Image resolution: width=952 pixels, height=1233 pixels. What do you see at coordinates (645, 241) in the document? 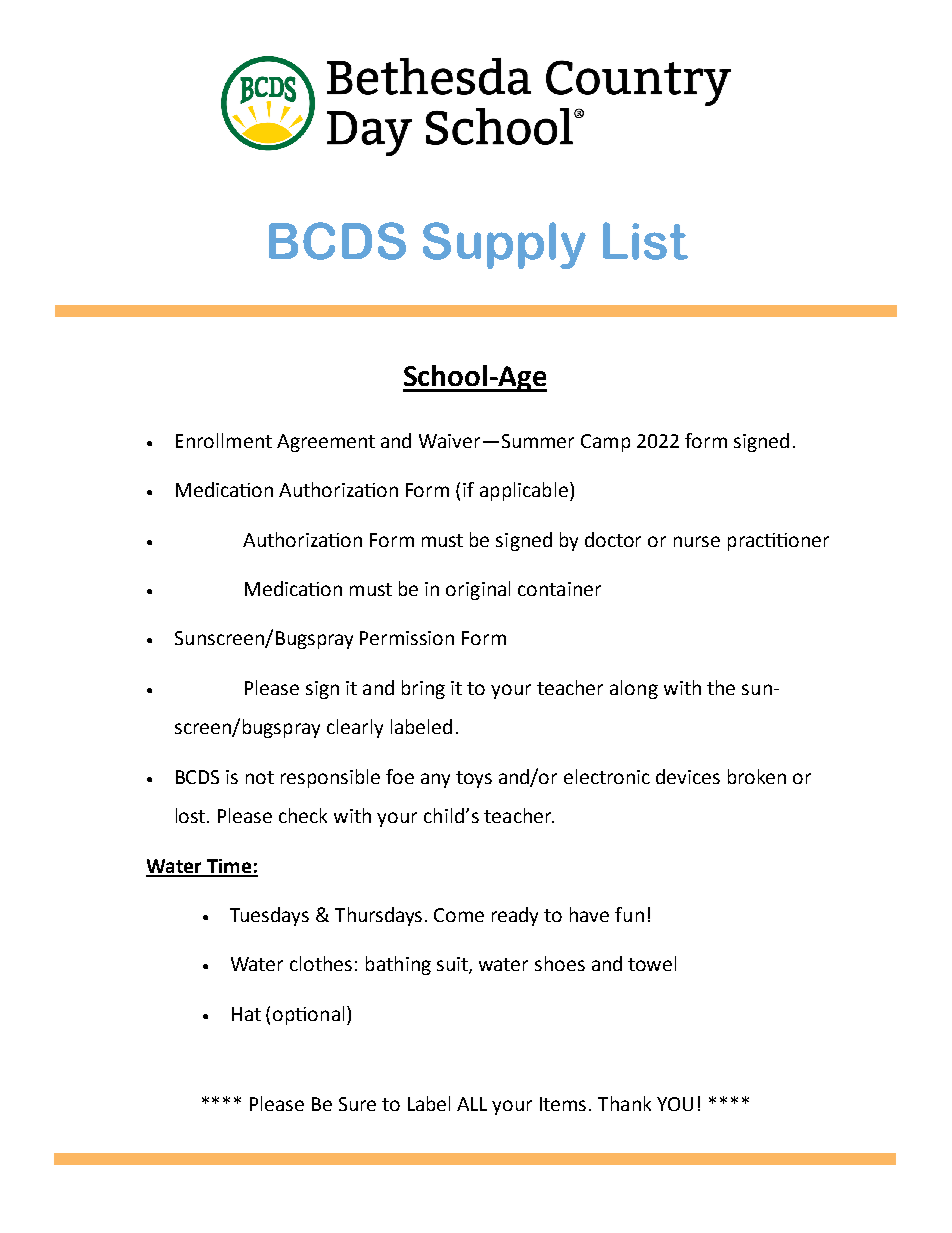
I see `List` at bounding box center [645, 241].
